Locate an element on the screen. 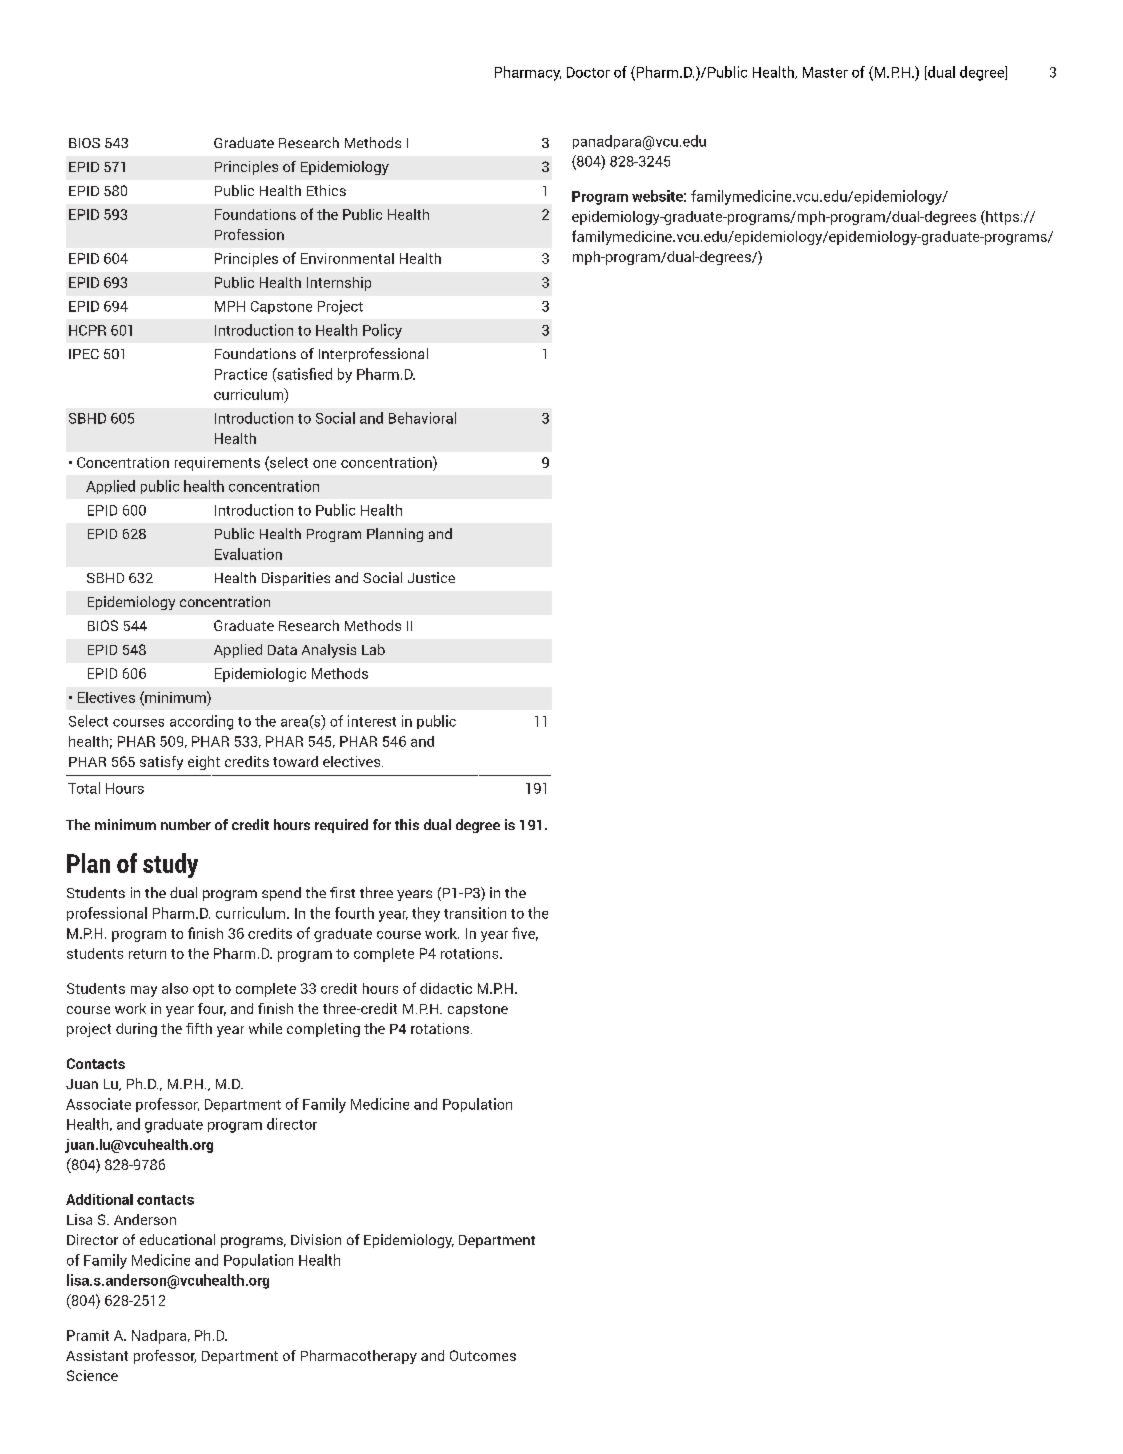 The height and width of the screenshot is (1454, 1123). https is located at coordinates (1001, 217).
